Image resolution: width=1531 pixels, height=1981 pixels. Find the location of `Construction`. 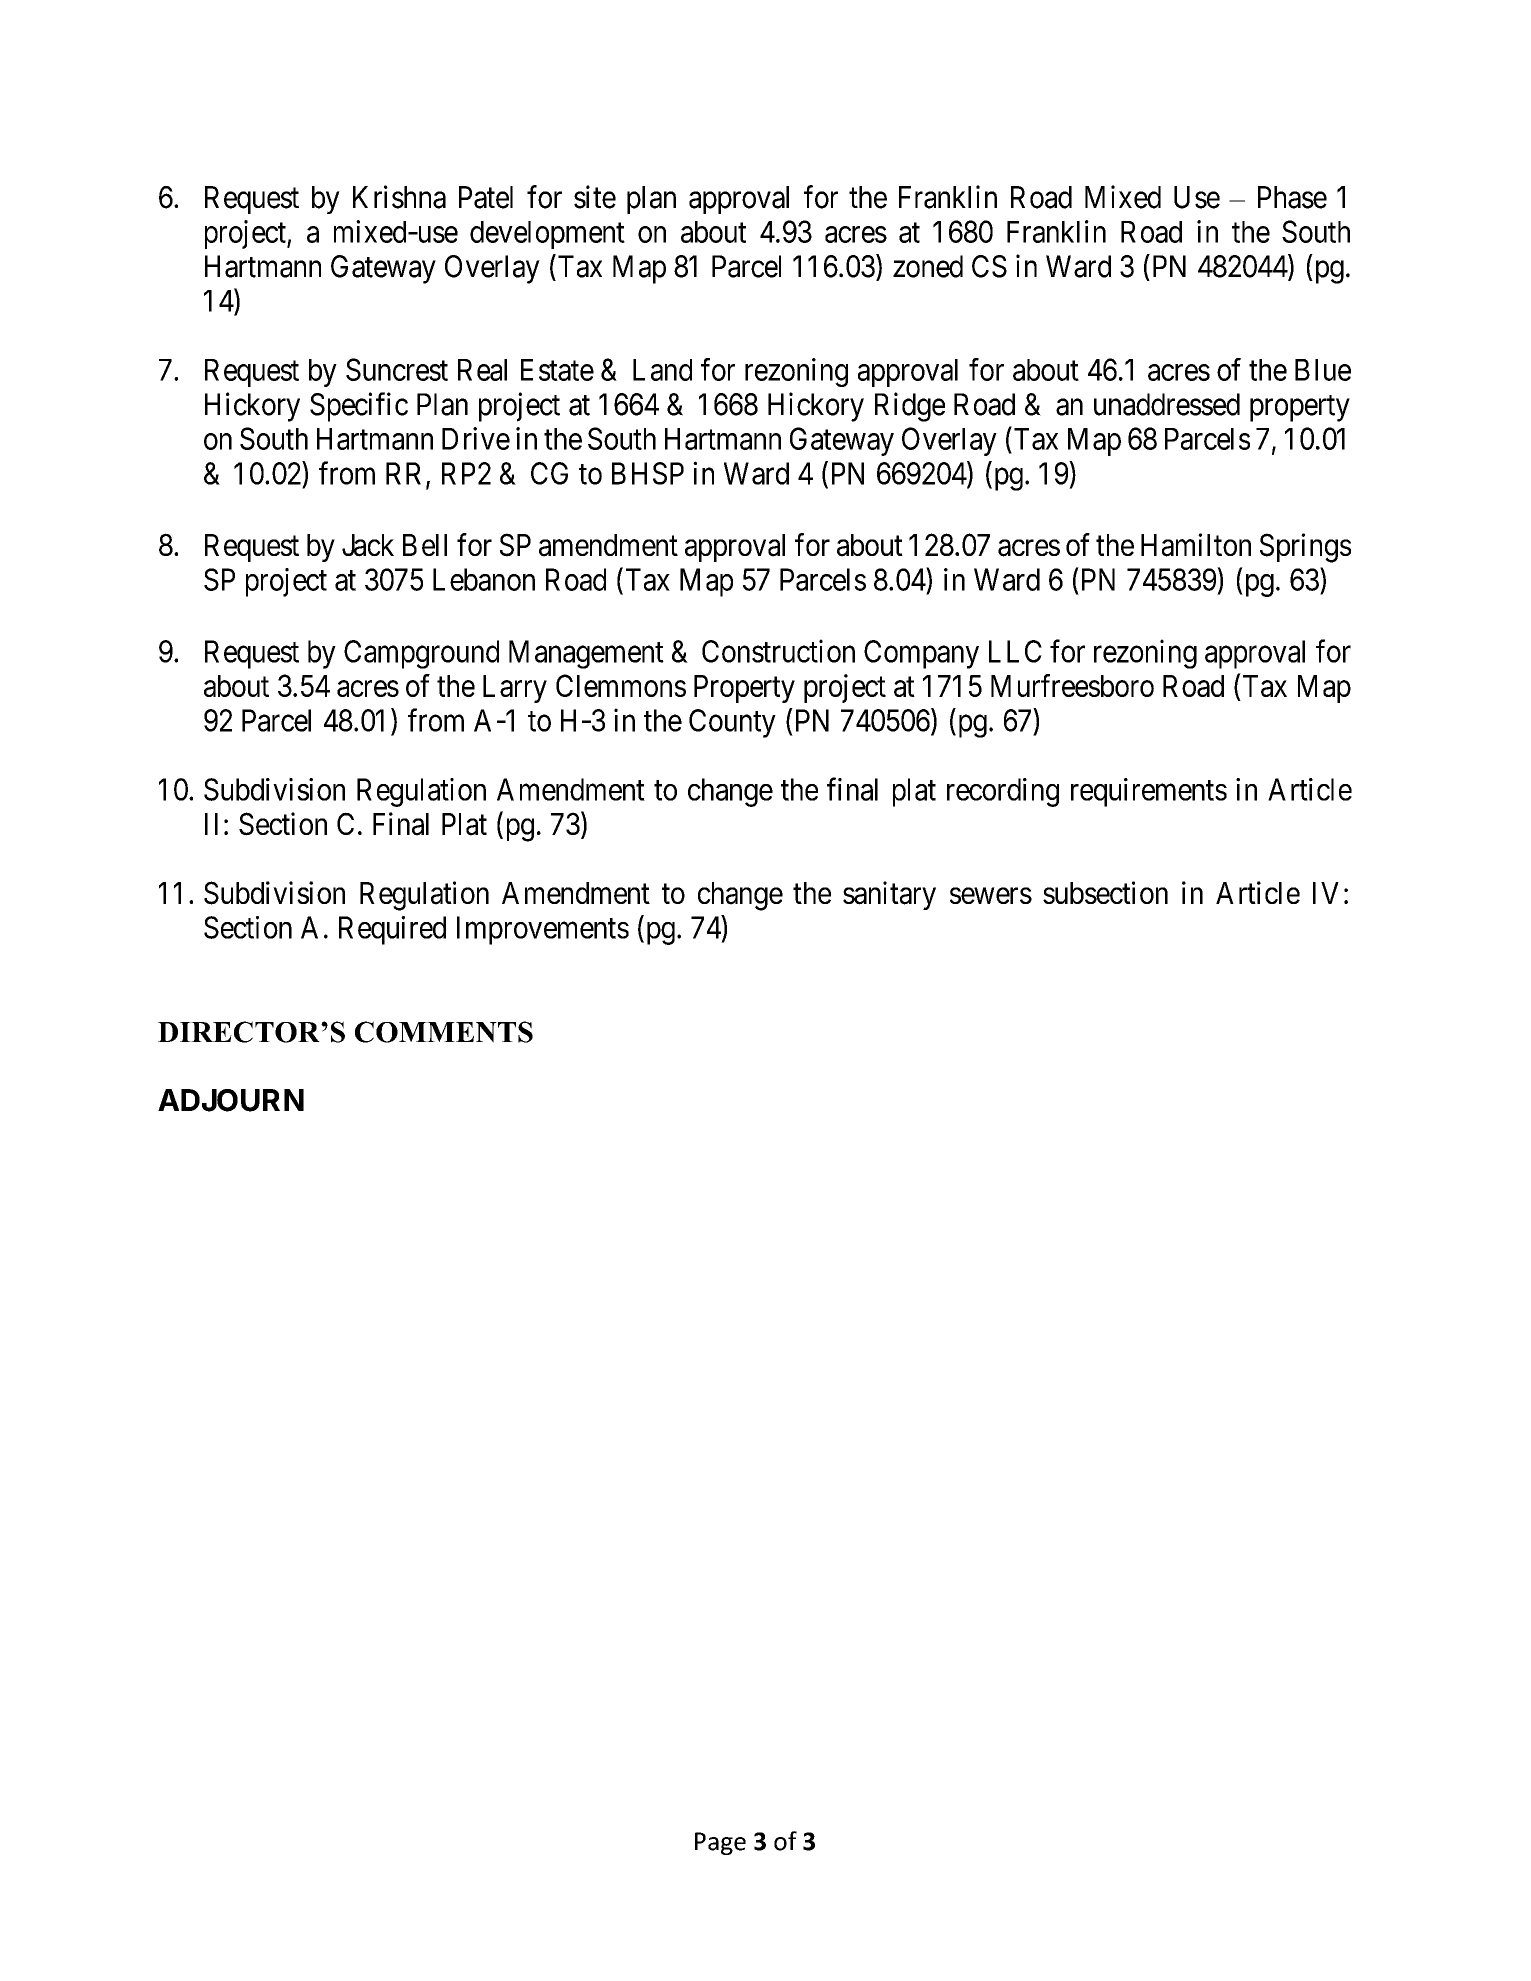

Construction is located at coordinates (778, 651).
